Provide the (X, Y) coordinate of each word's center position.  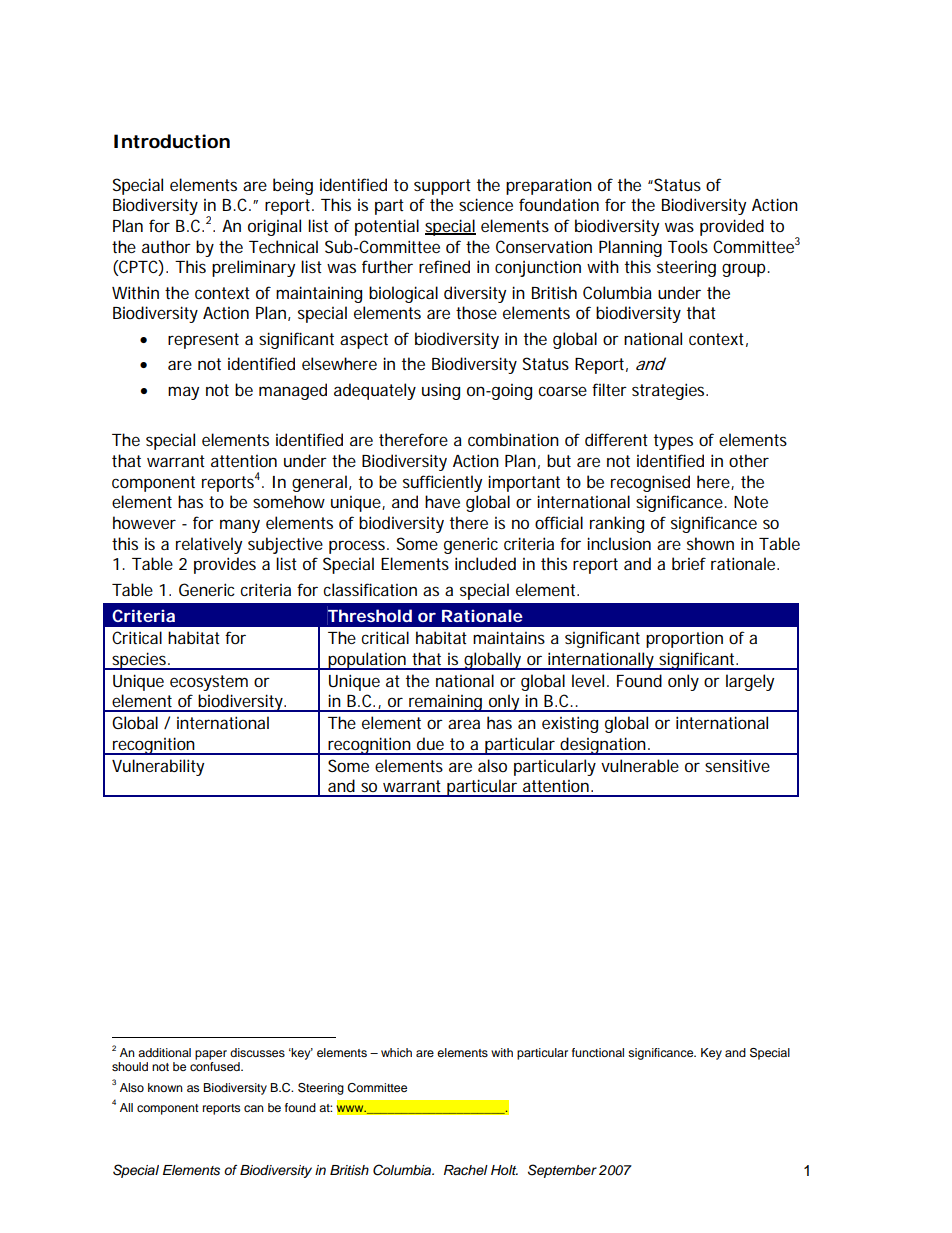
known (165, 1087)
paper (211, 1055)
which (396, 1052)
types (673, 442)
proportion (684, 640)
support (442, 187)
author (166, 246)
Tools (688, 246)
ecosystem (209, 683)
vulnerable (640, 765)
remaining (445, 703)
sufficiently (442, 483)
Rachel (466, 1170)
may (183, 393)
